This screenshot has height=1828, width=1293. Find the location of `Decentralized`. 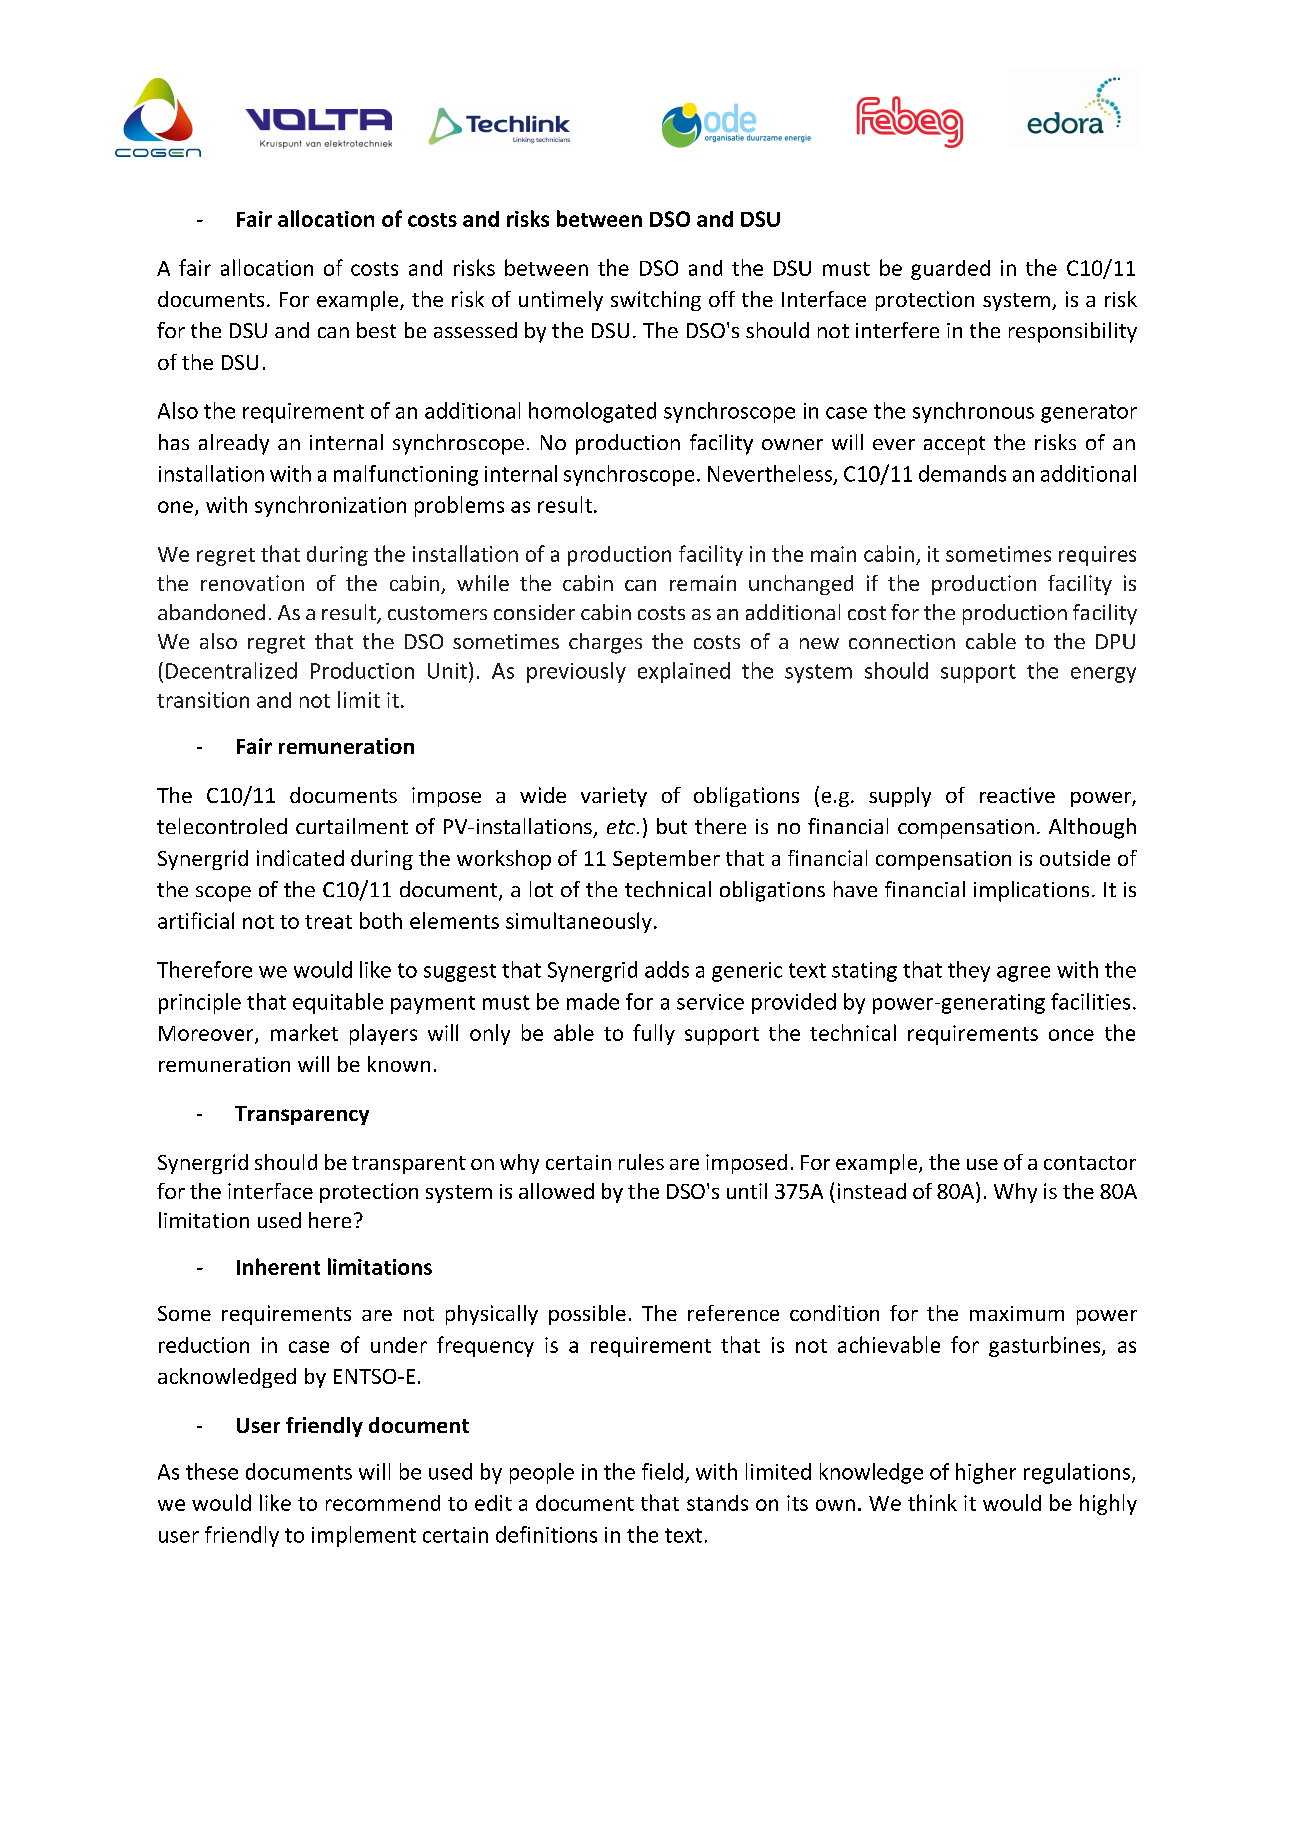

Decentralized is located at coordinates (231, 670).
